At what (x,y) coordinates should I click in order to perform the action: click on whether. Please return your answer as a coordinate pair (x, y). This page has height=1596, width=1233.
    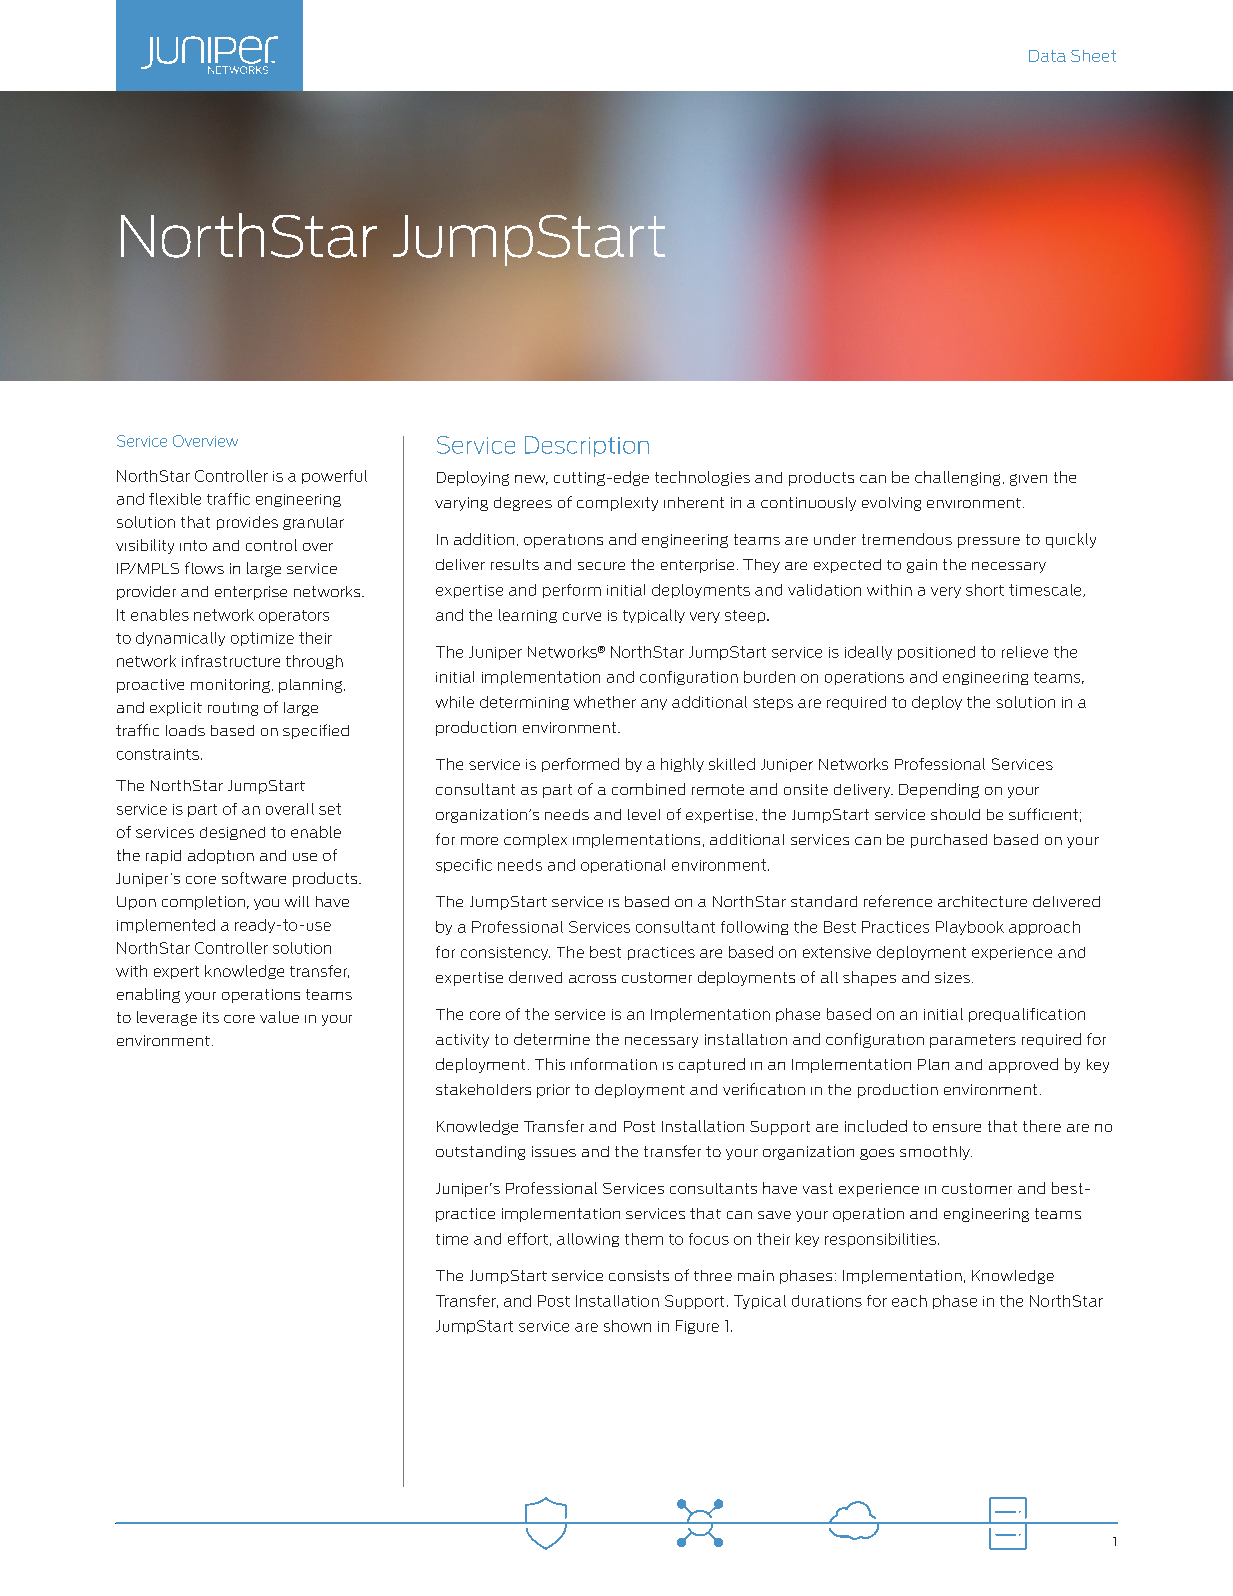
    Looking at the image, I should click on (605, 702).
